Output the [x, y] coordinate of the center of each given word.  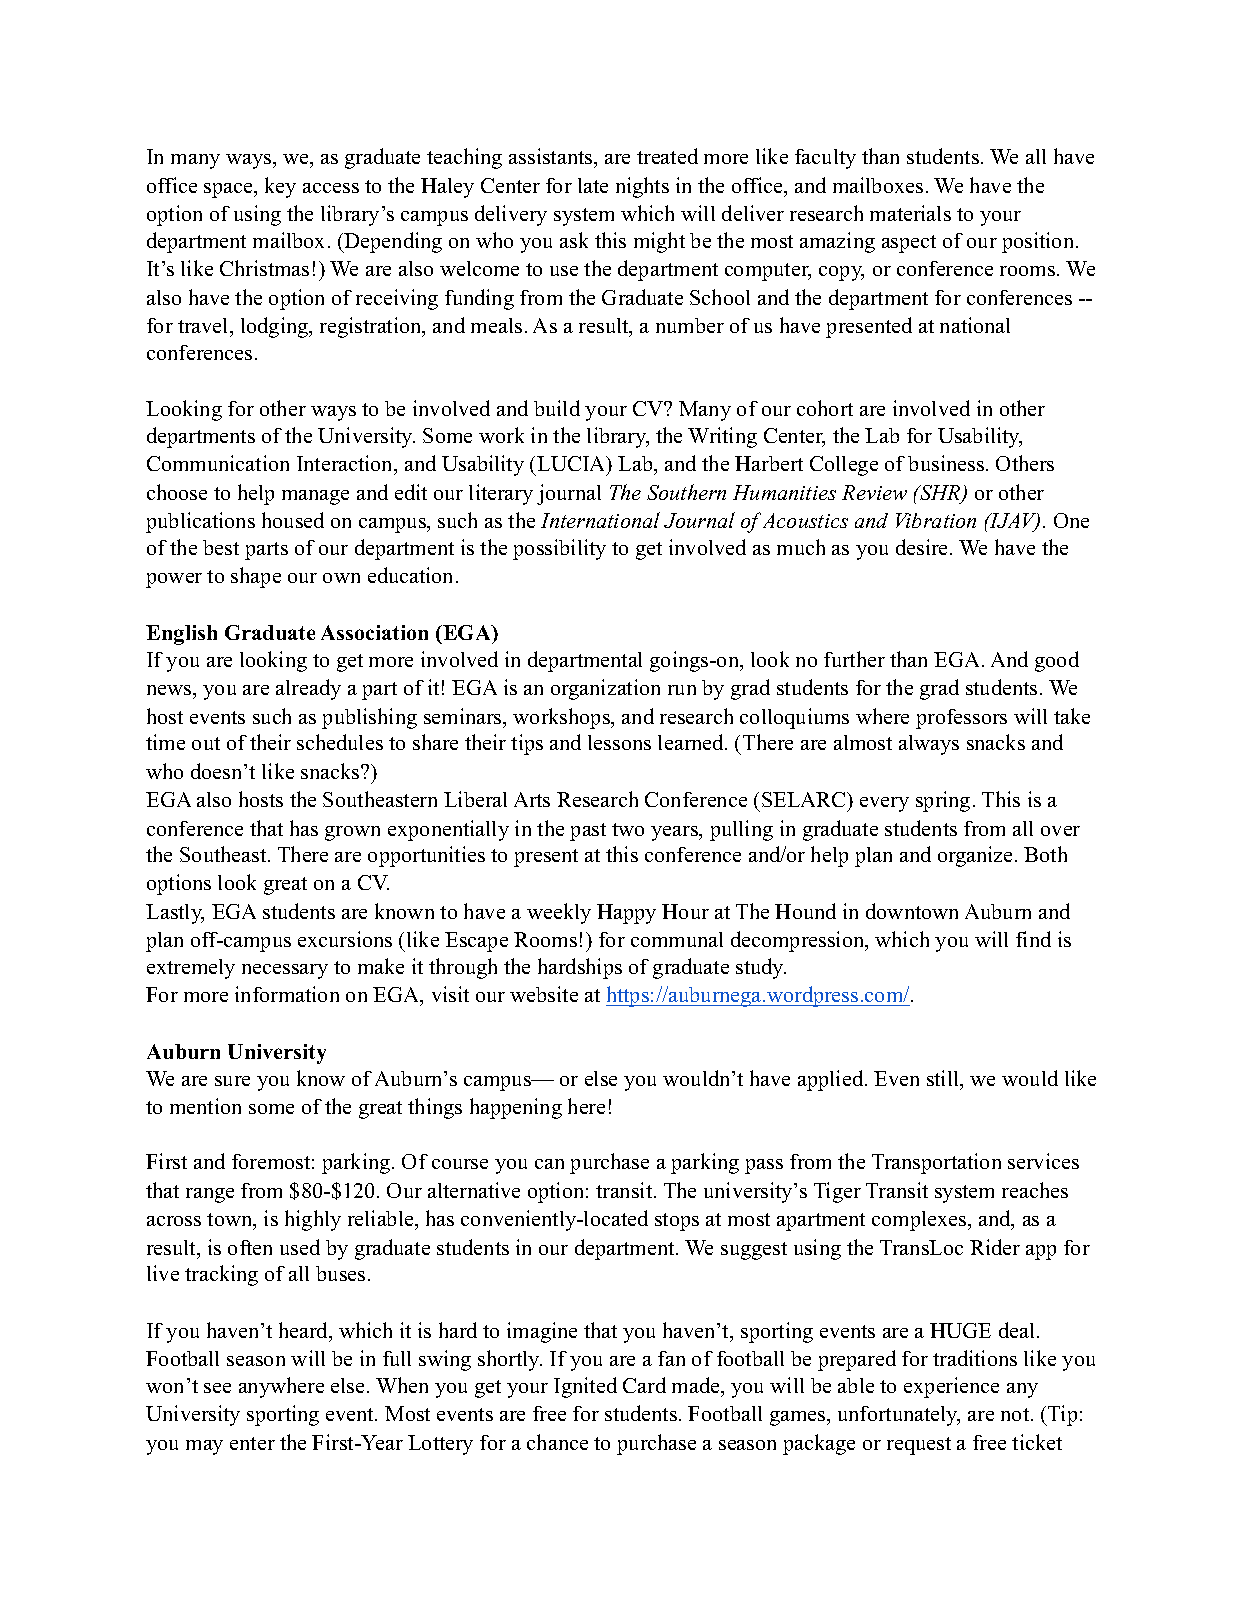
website [544, 994]
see [217, 1388]
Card [644, 1385]
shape [256, 577]
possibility [559, 549]
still [944, 1079]
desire [923, 547]
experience [951, 1387]
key [280, 187]
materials [910, 213]
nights [642, 187]
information [287, 994]
